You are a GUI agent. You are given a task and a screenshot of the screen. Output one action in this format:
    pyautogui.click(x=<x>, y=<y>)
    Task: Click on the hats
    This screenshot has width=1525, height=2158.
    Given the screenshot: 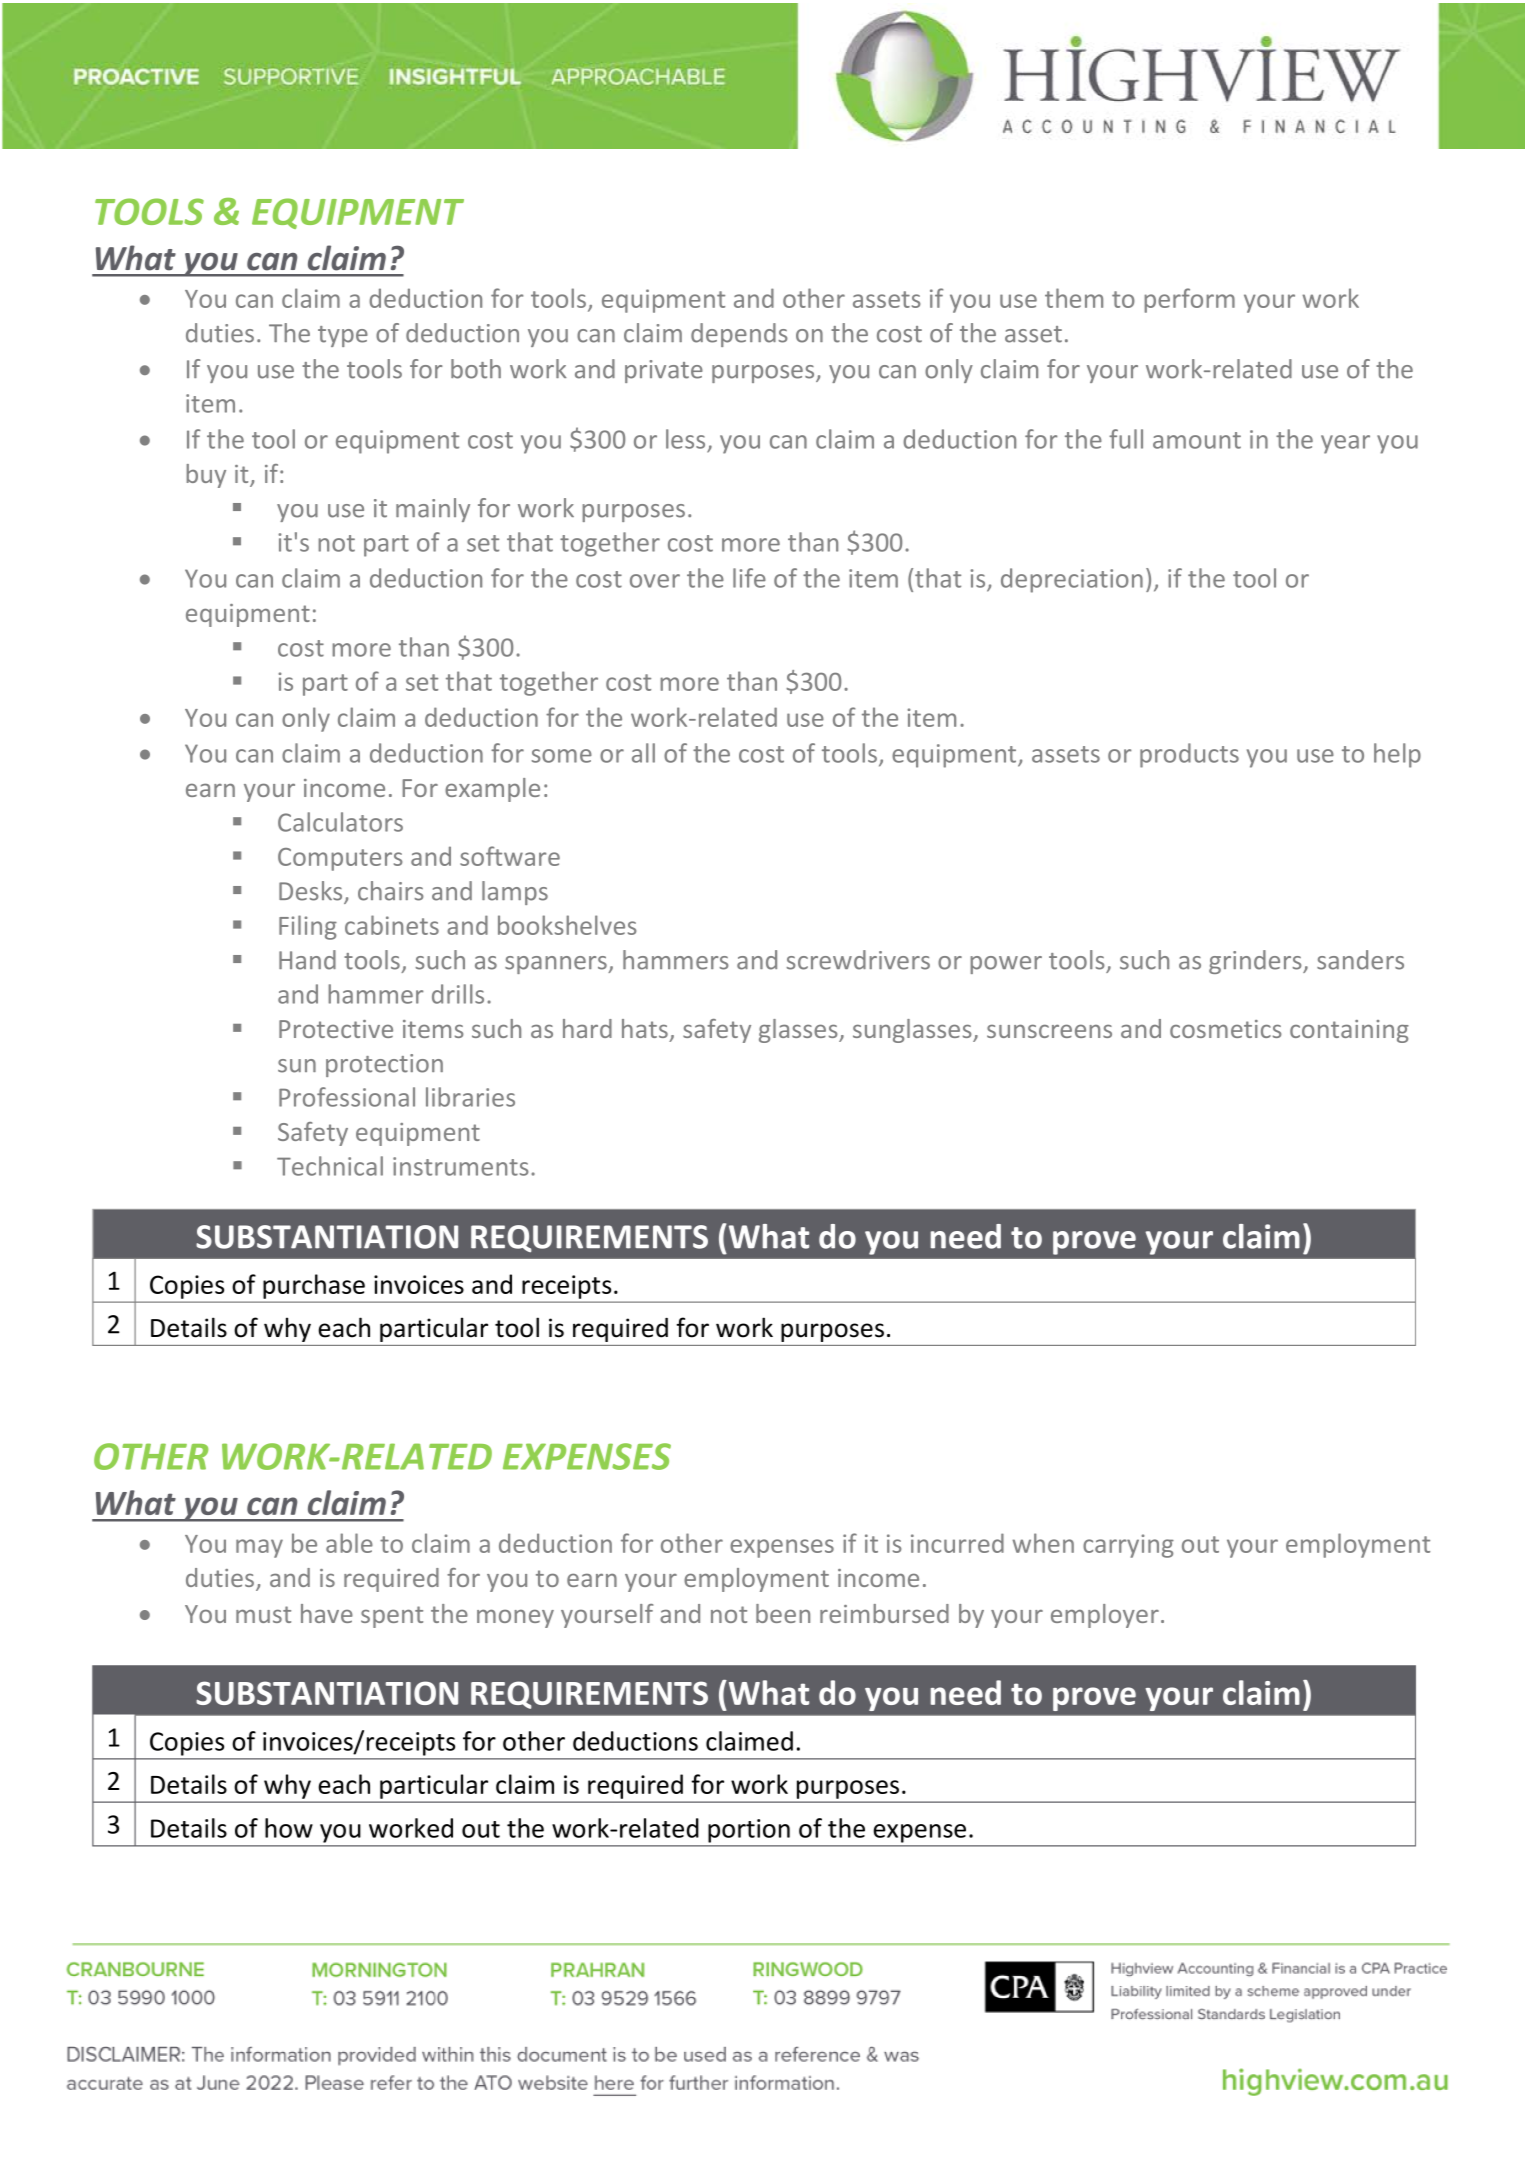 What is the action you would take?
    pyautogui.click(x=645, y=1028)
